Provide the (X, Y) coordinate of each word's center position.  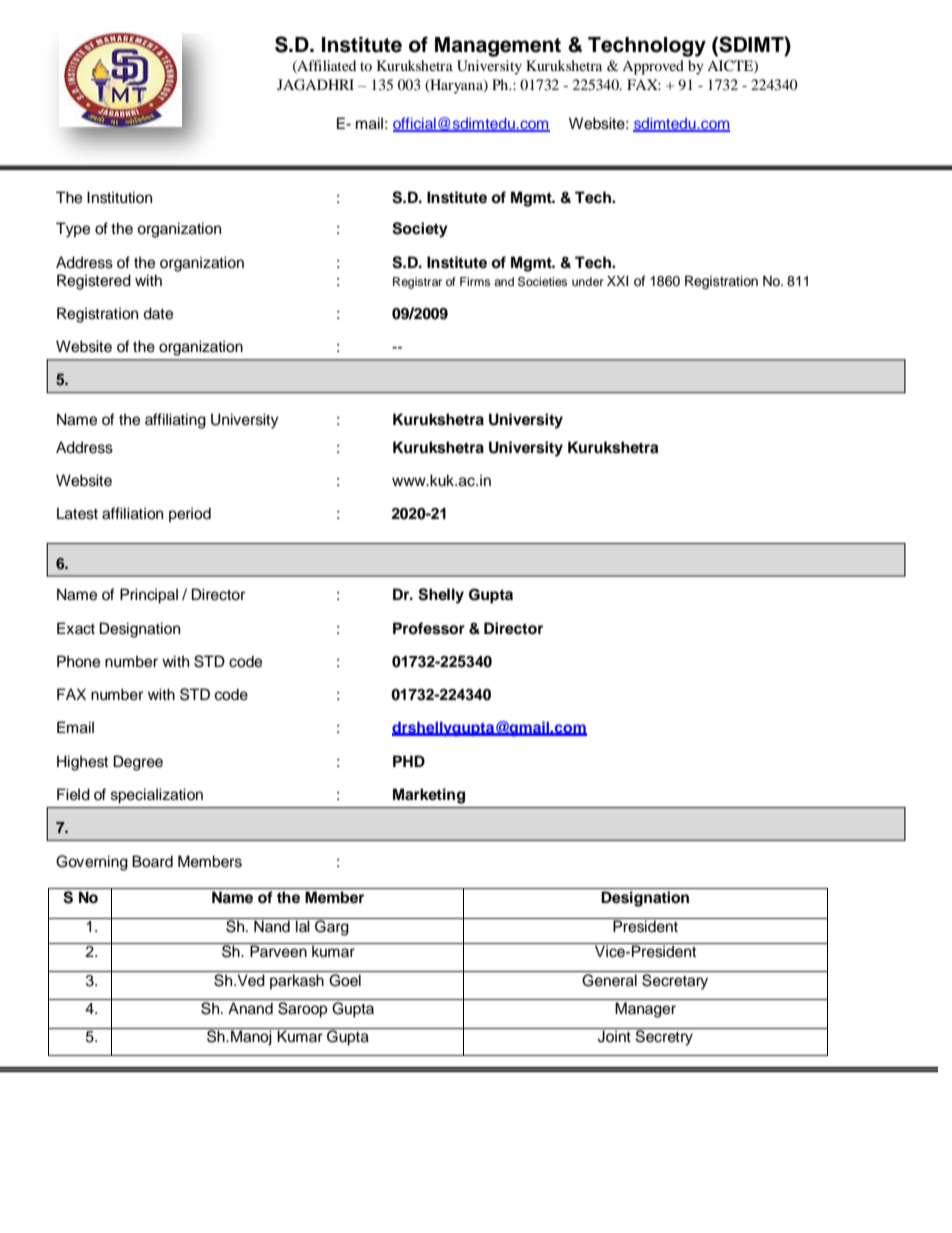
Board (152, 861)
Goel (345, 980)
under (588, 281)
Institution (119, 197)
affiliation (132, 513)
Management (498, 47)
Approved (653, 67)
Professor (429, 628)
